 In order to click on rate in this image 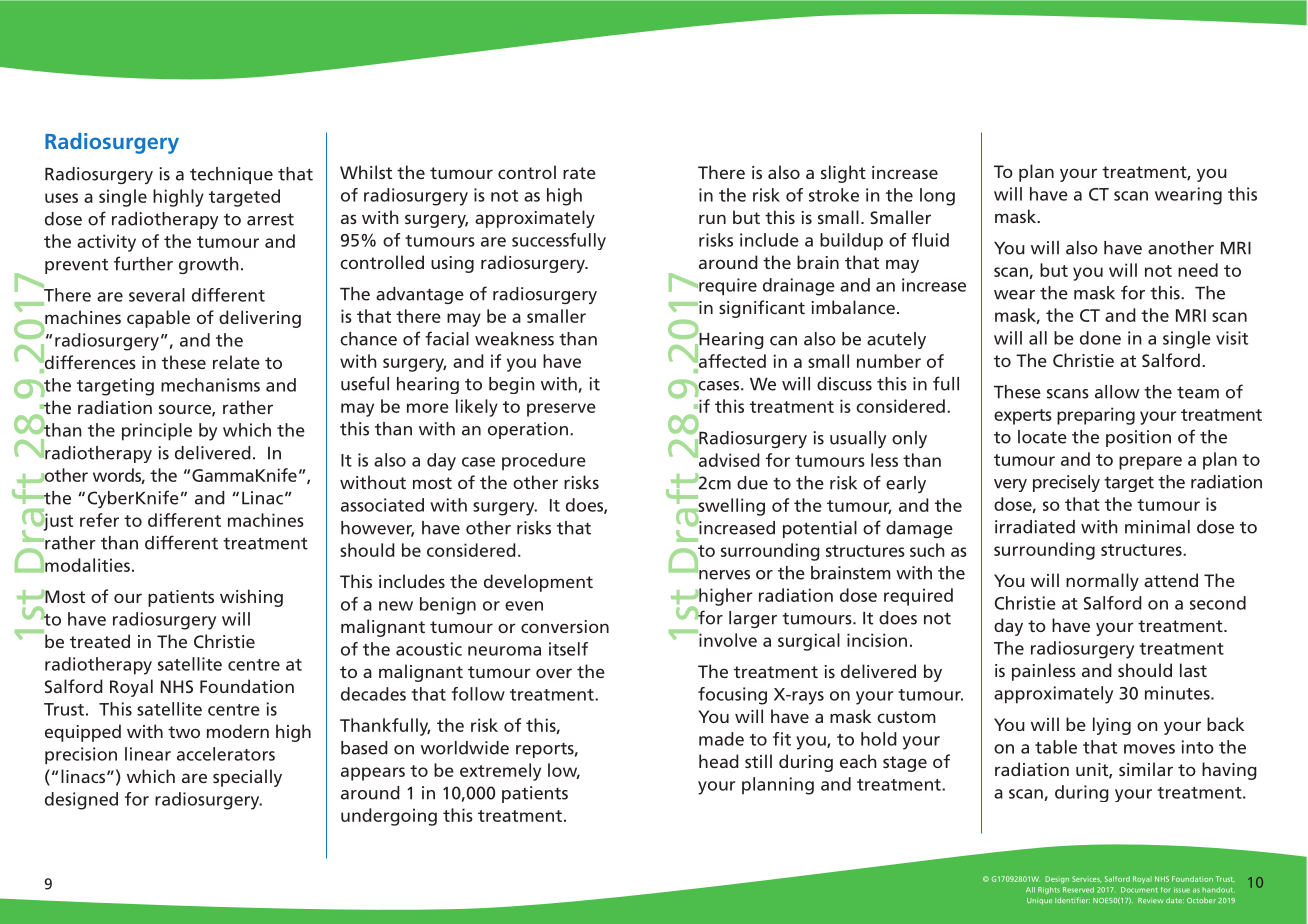, I will do `click(579, 173)`.
